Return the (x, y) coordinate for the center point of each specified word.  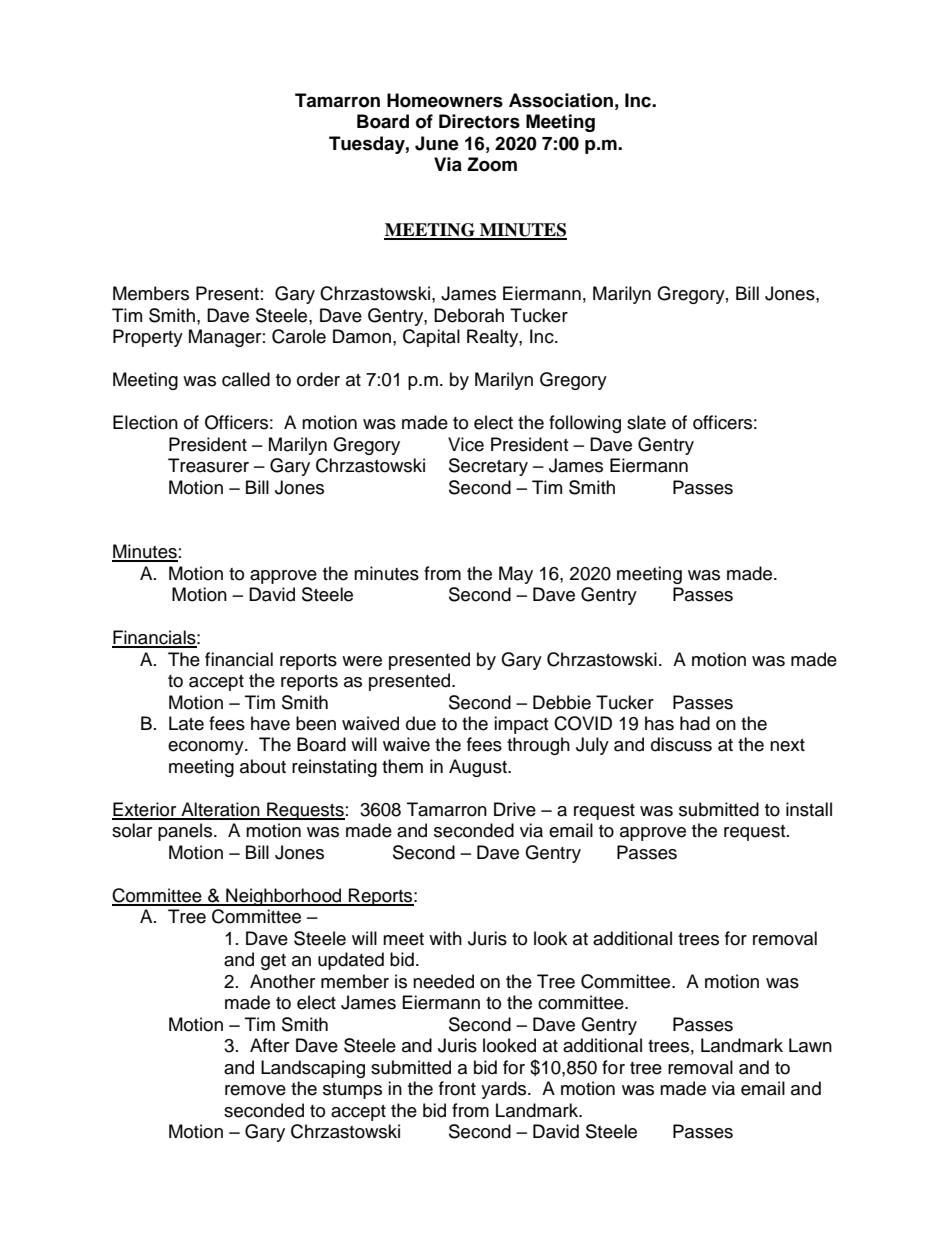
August (479, 768)
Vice (466, 444)
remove (255, 1090)
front (457, 1088)
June (437, 143)
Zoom (492, 164)
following (585, 424)
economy (207, 748)
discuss (681, 744)
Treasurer (208, 465)
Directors (479, 121)
